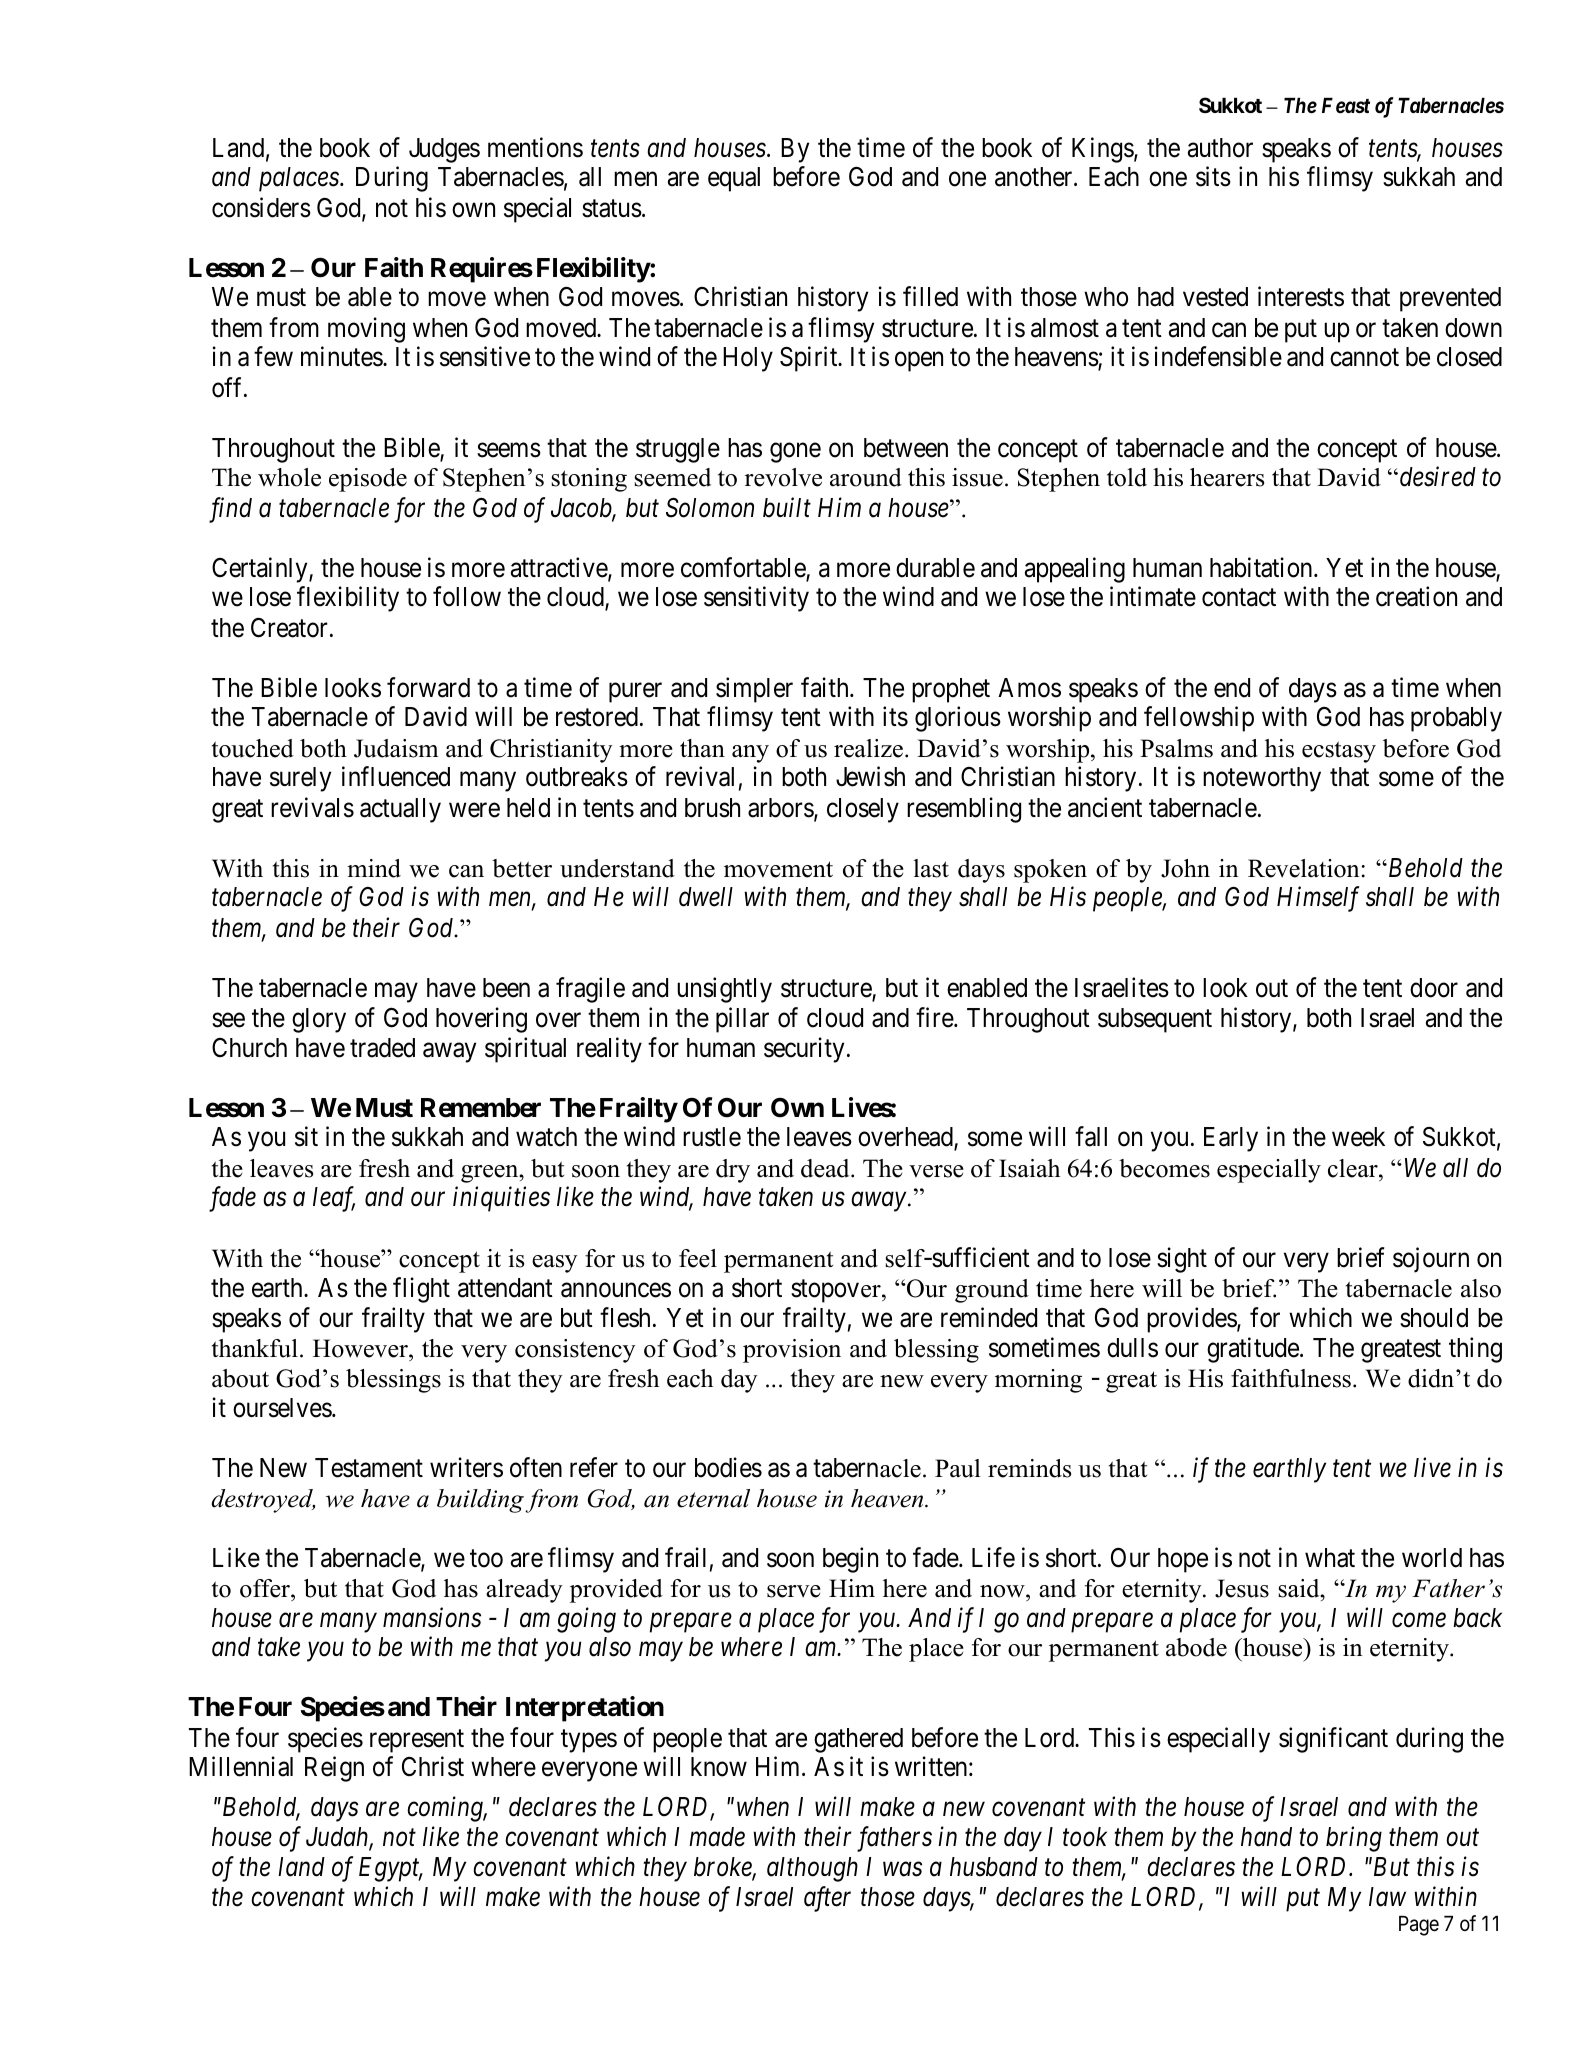  Describe the element at coordinates (804, 1050) in the screenshot. I see `security` at that location.
